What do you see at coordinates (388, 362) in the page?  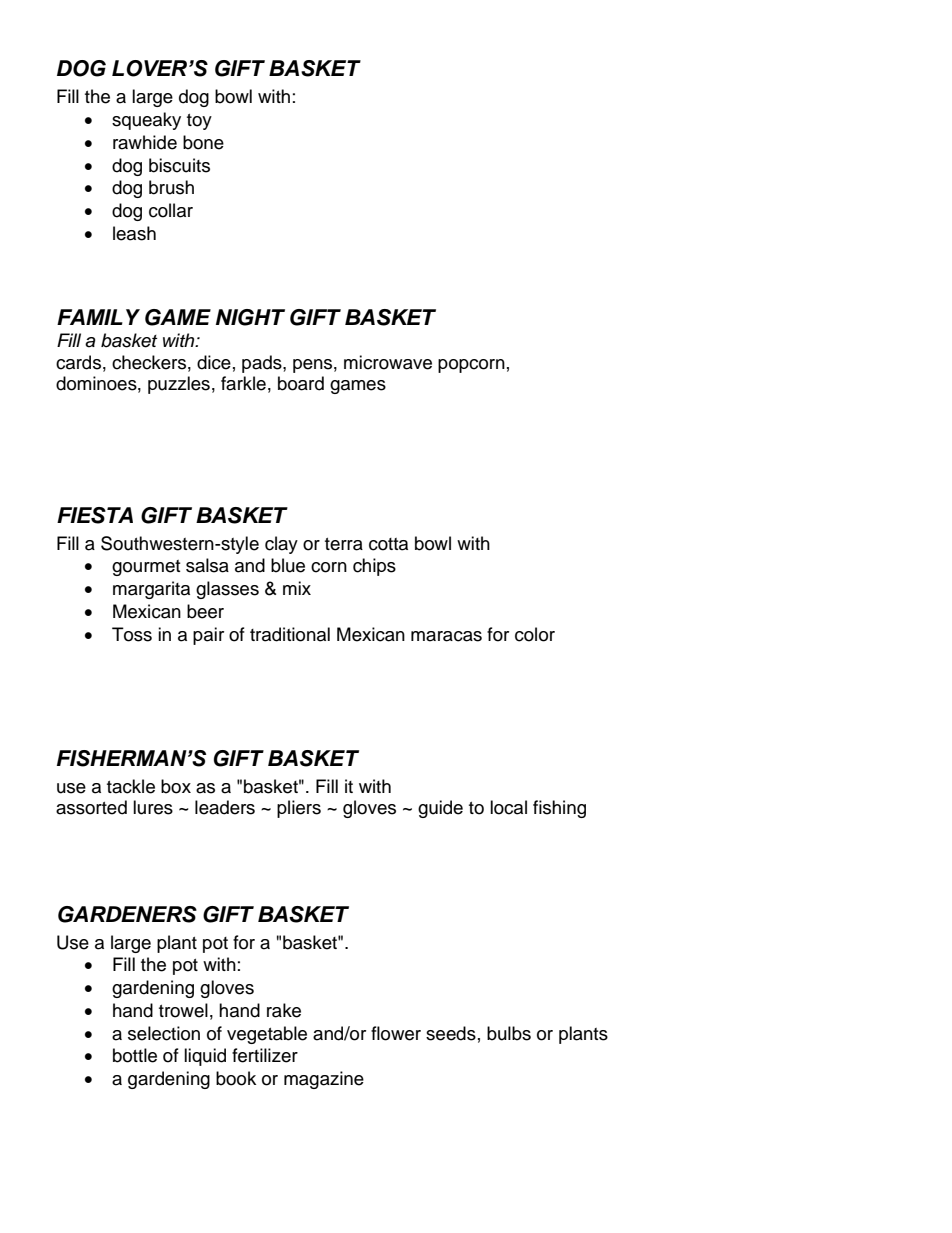 I see `microwave` at bounding box center [388, 362].
